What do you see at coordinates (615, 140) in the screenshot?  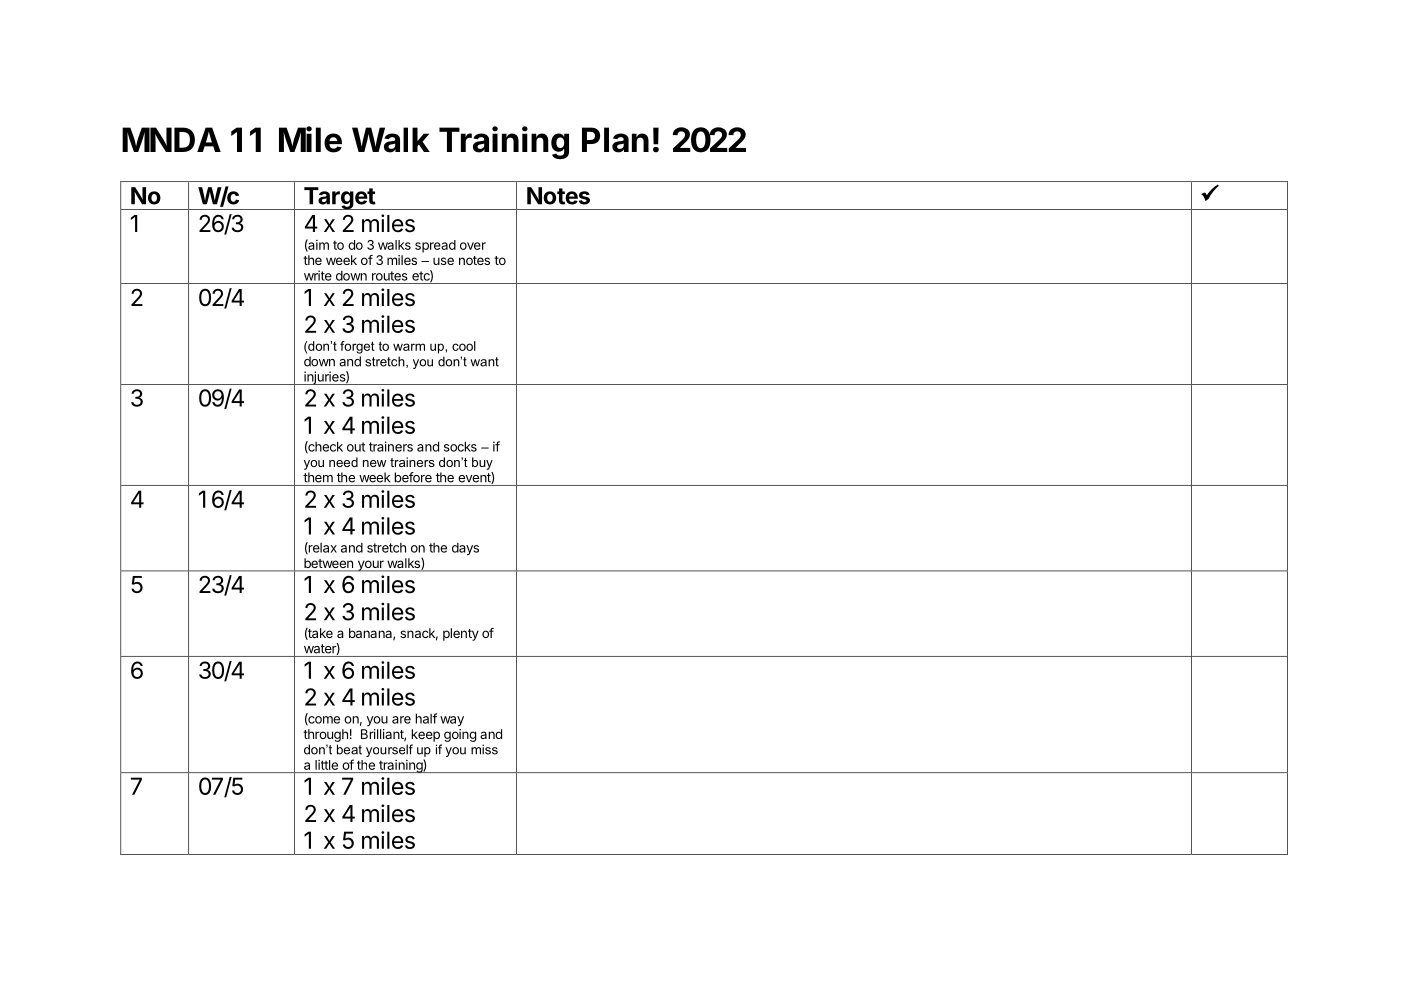 I see `Plan` at bounding box center [615, 140].
